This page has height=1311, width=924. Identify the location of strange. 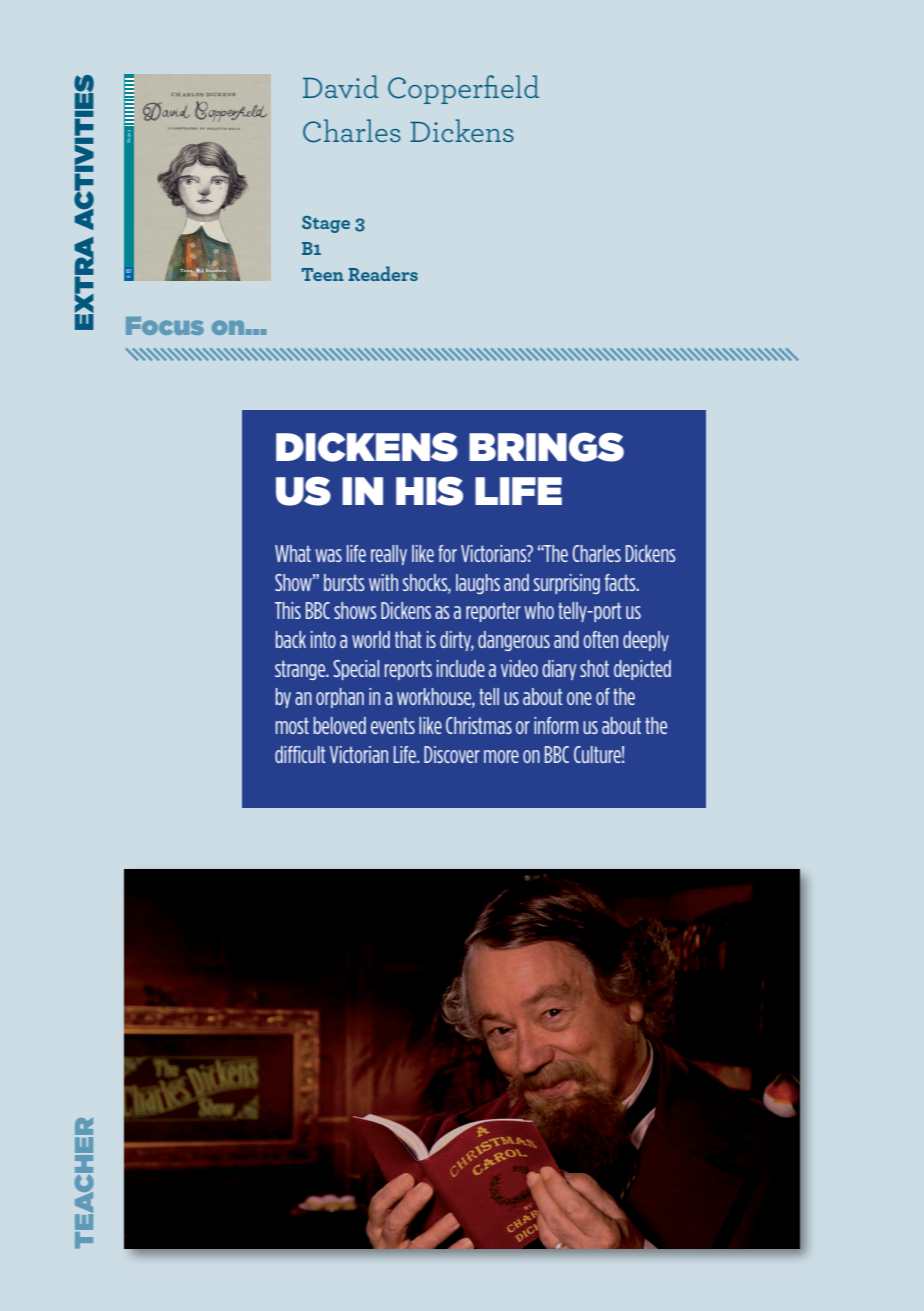
(301, 670).
